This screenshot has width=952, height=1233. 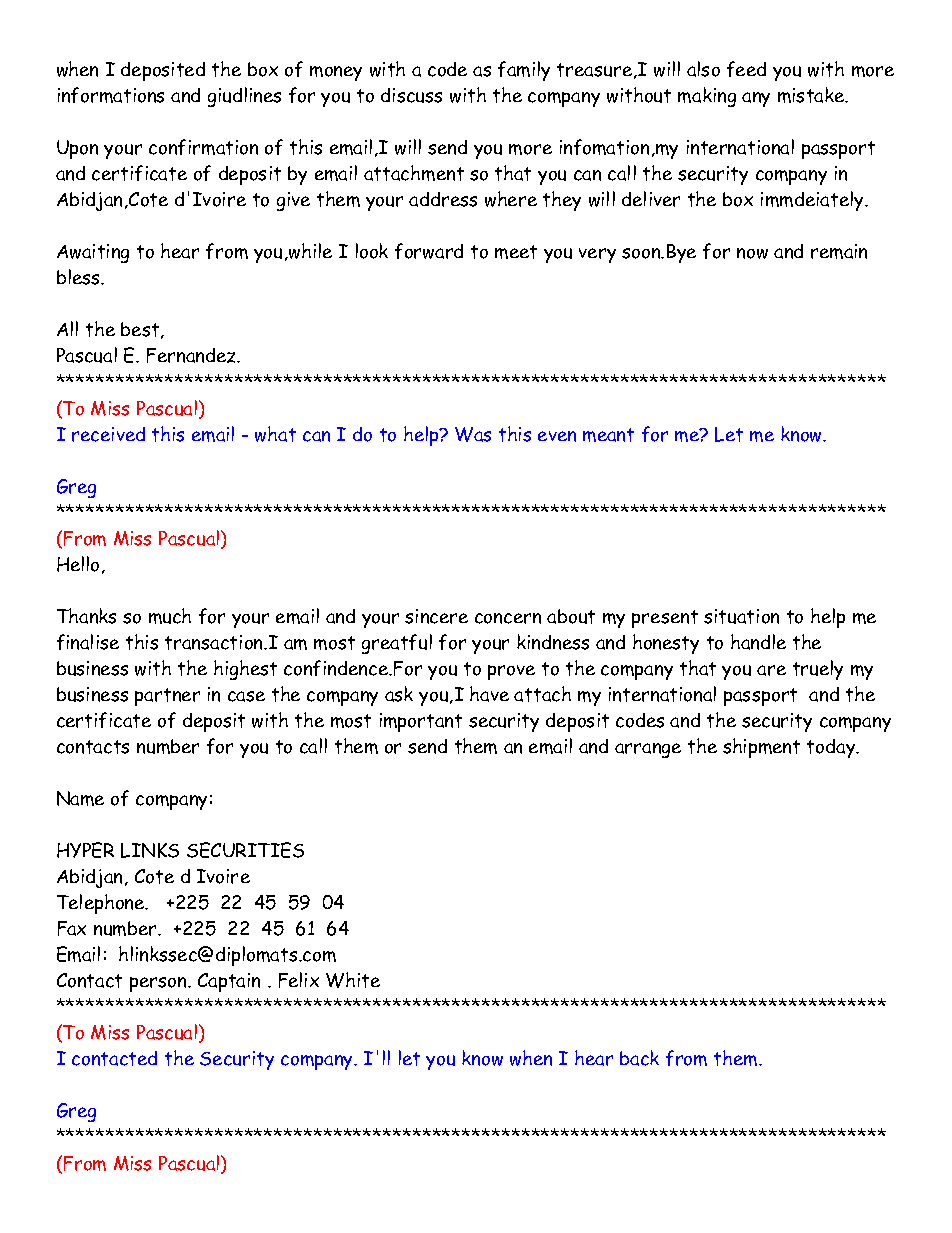 What do you see at coordinates (421, 722) in the screenshot?
I see `important` at bounding box center [421, 722].
